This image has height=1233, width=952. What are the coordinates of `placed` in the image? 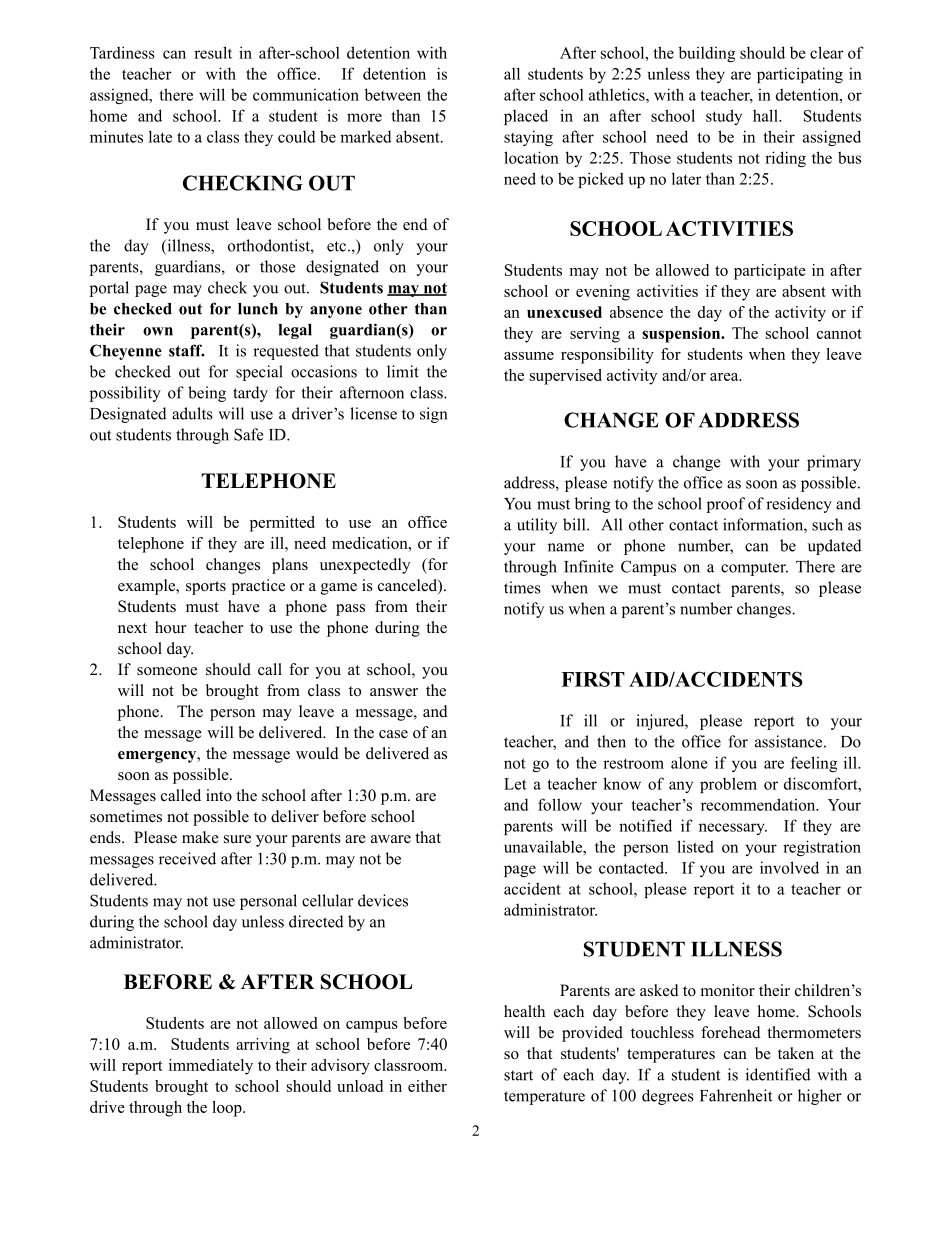 It's located at (526, 117).
